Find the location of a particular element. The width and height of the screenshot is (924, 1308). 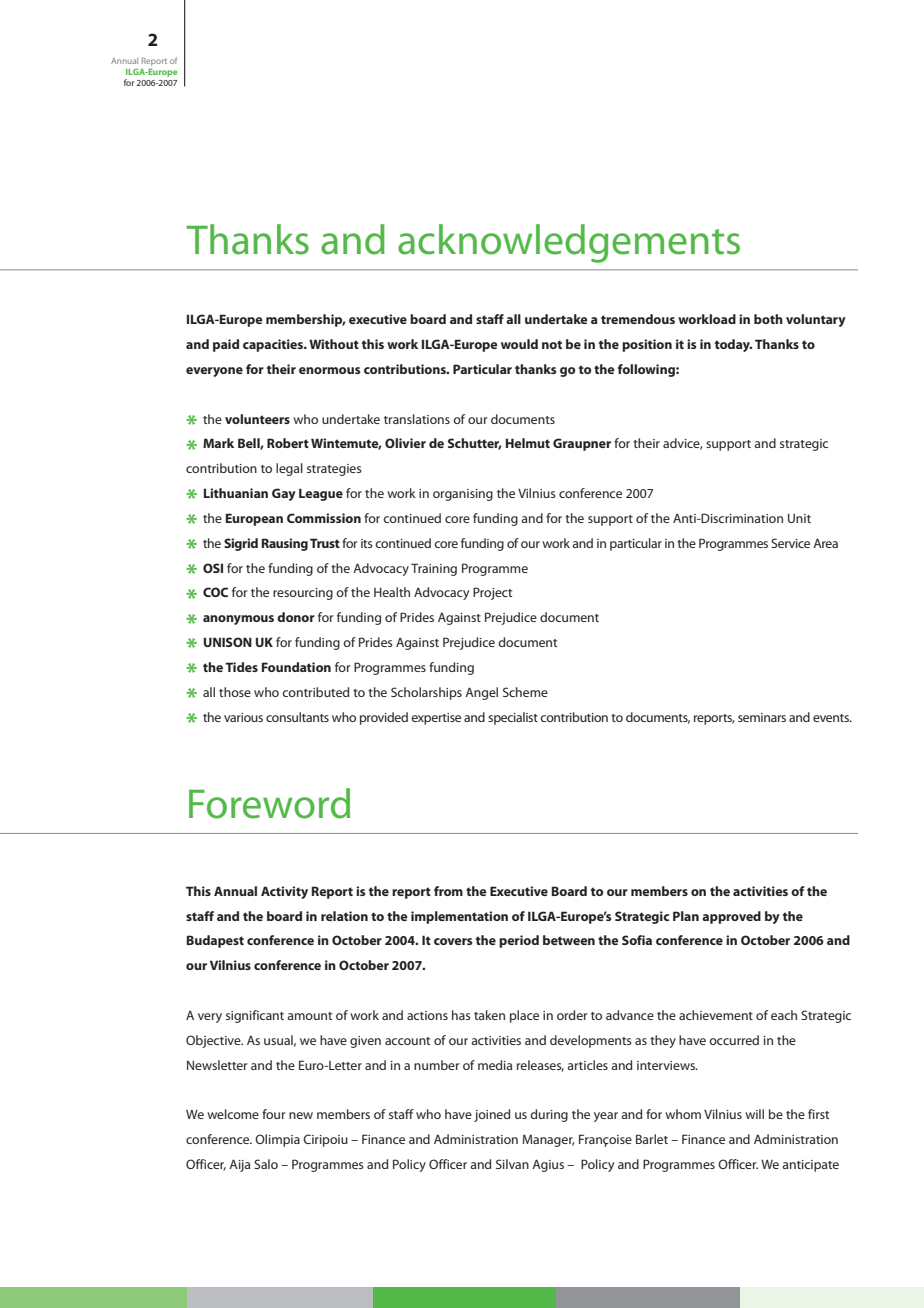

Helmut is located at coordinates (528, 443).
